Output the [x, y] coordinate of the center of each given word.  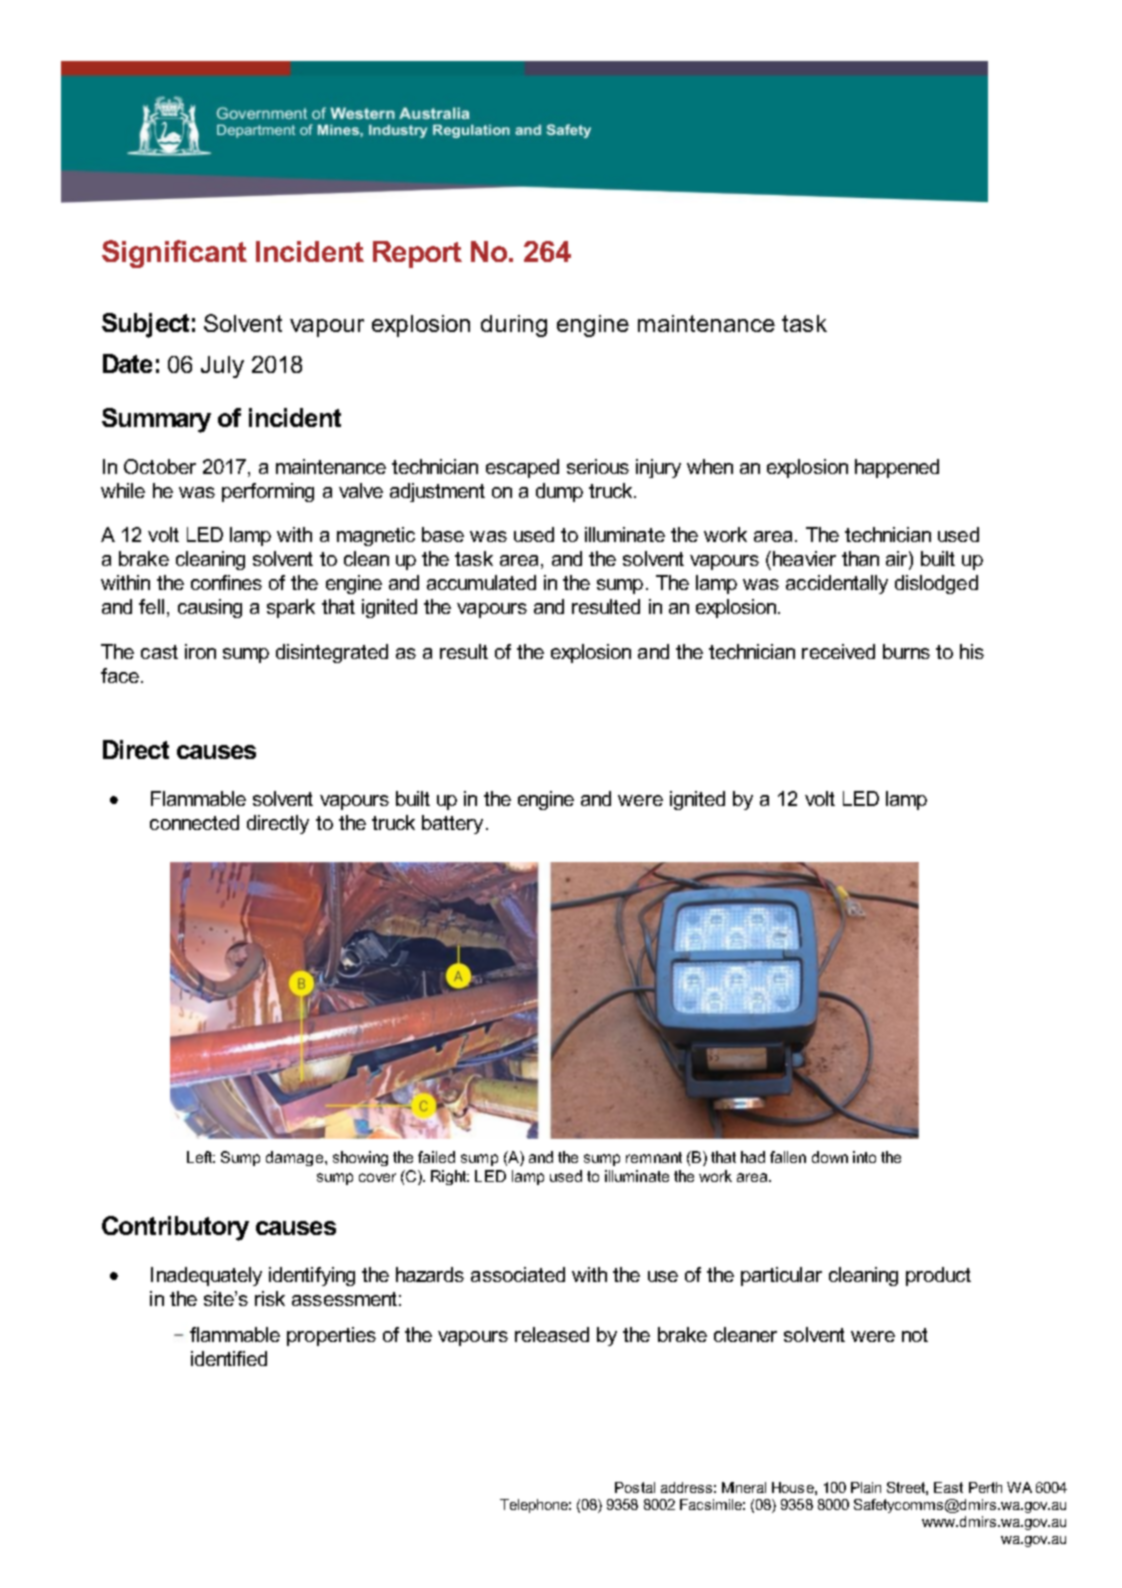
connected [194, 822]
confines [226, 582]
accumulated [481, 582]
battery [454, 824]
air [898, 560]
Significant [174, 254]
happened [897, 468]
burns [906, 651]
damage [296, 1158]
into [864, 1157]
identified [229, 1358]
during [514, 326]
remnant [654, 1157]
